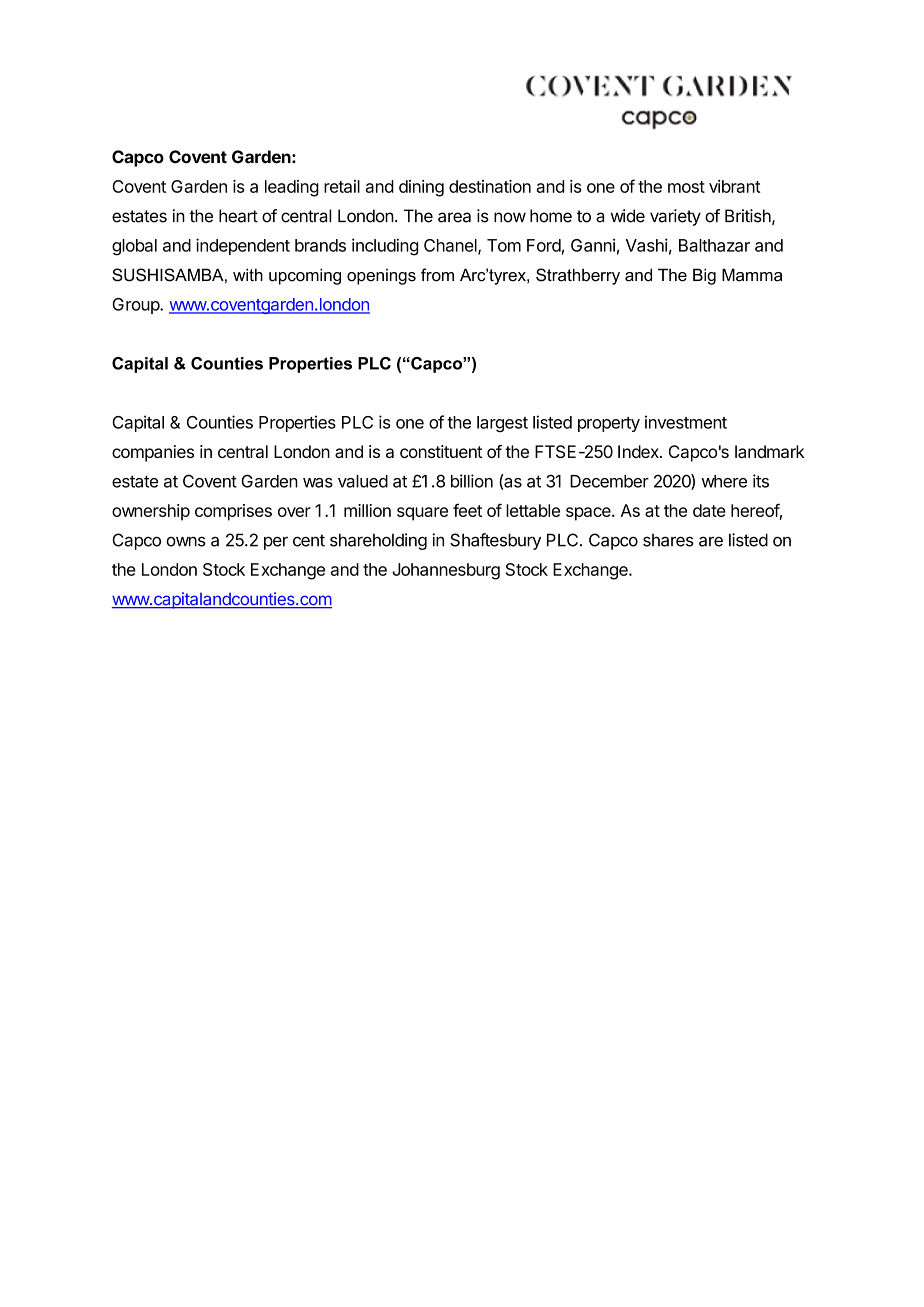 This screenshot has width=924, height=1307. I want to click on largest, so click(502, 424).
